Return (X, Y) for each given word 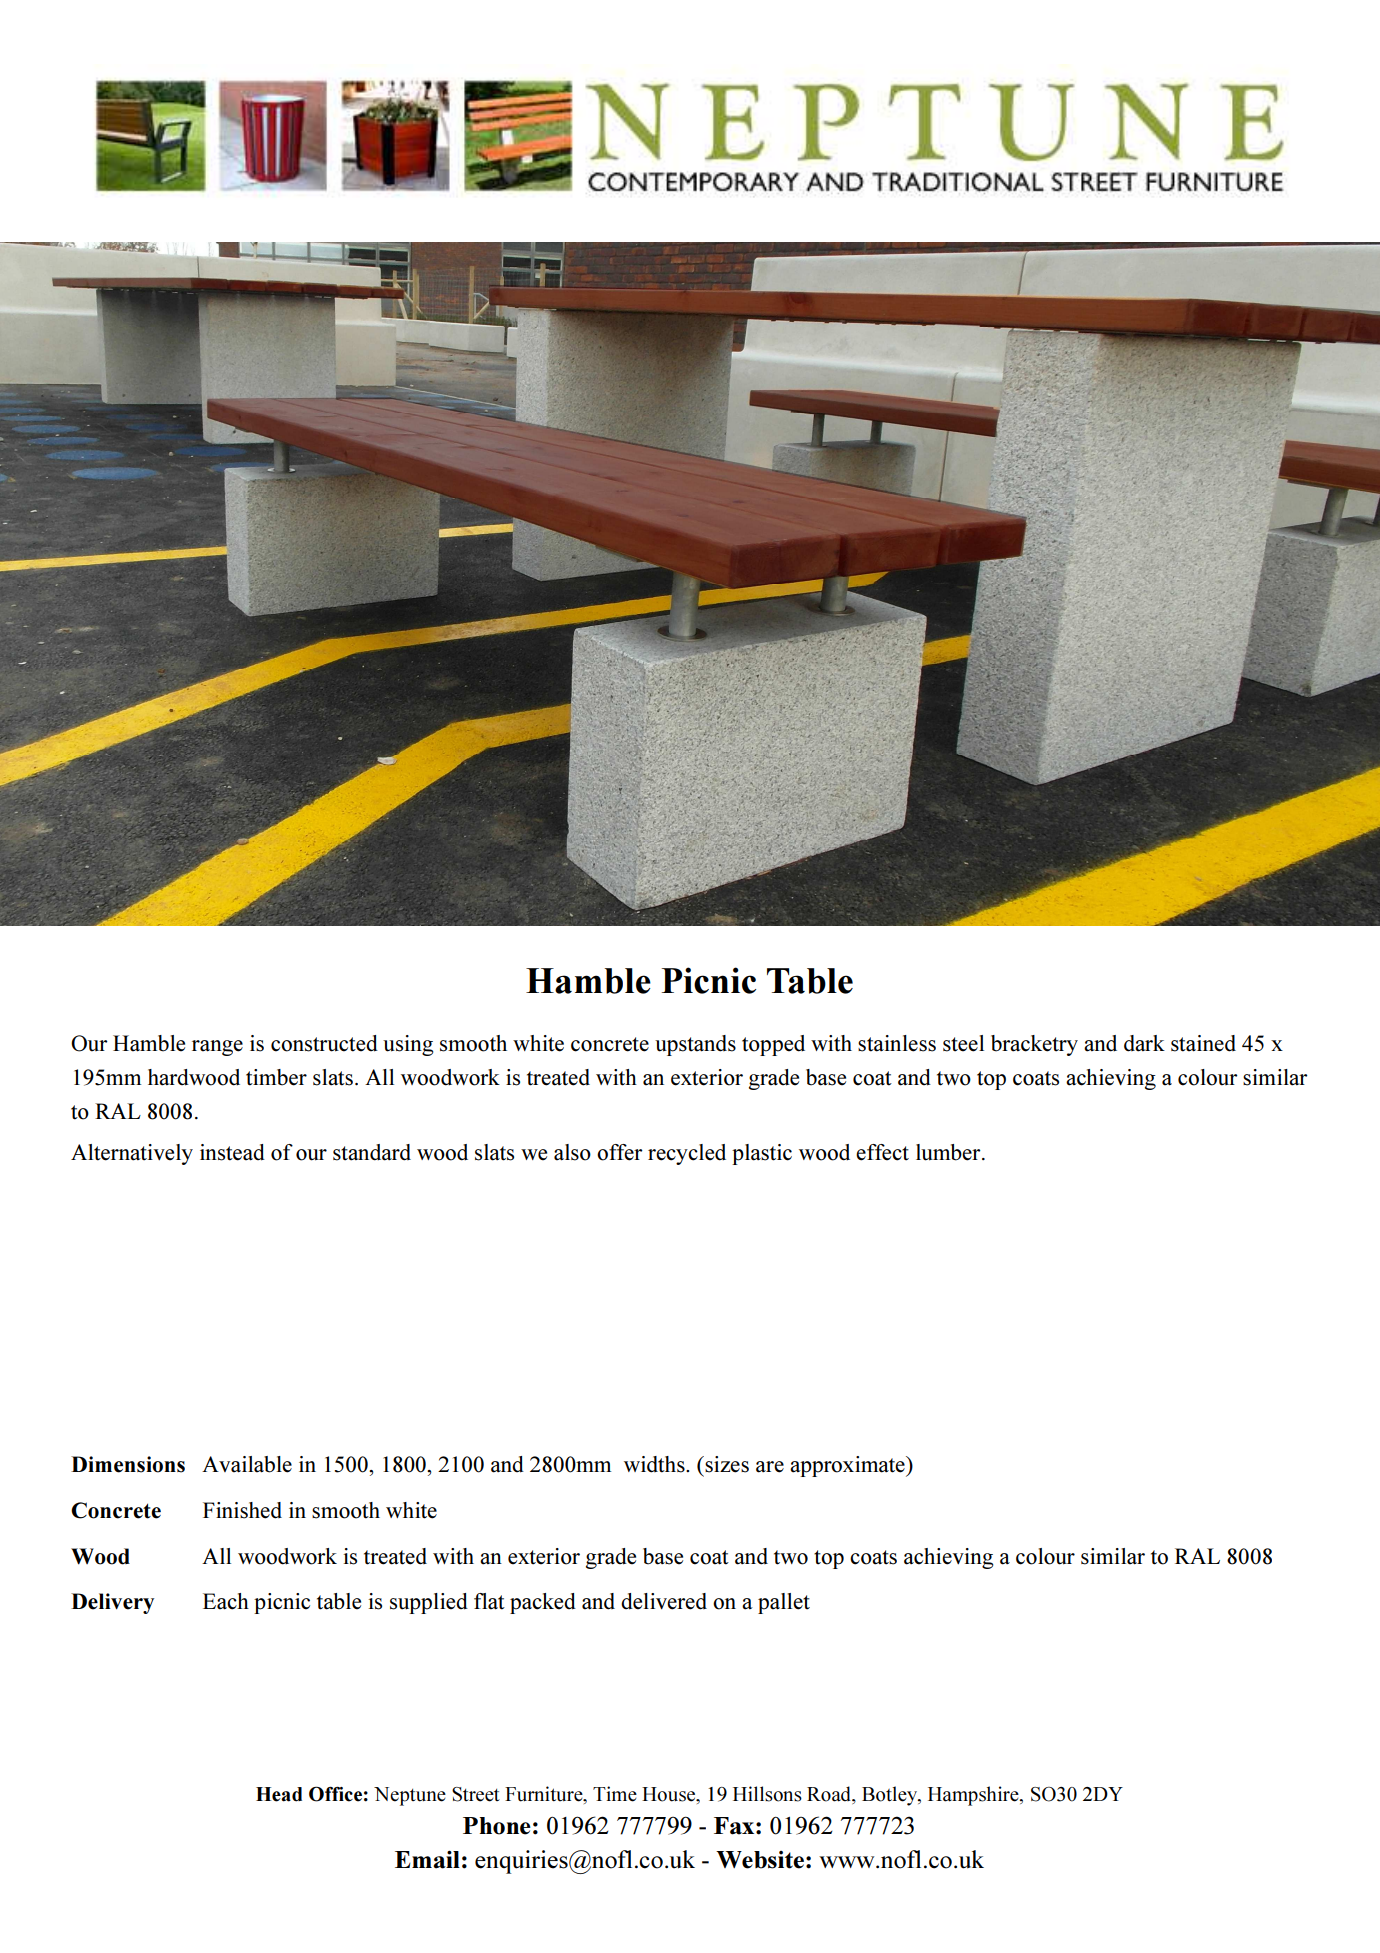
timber (276, 1077)
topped (773, 1045)
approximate (848, 1466)
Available (247, 1464)
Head (279, 1794)
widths (655, 1464)
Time (615, 1794)
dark (1144, 1043)
